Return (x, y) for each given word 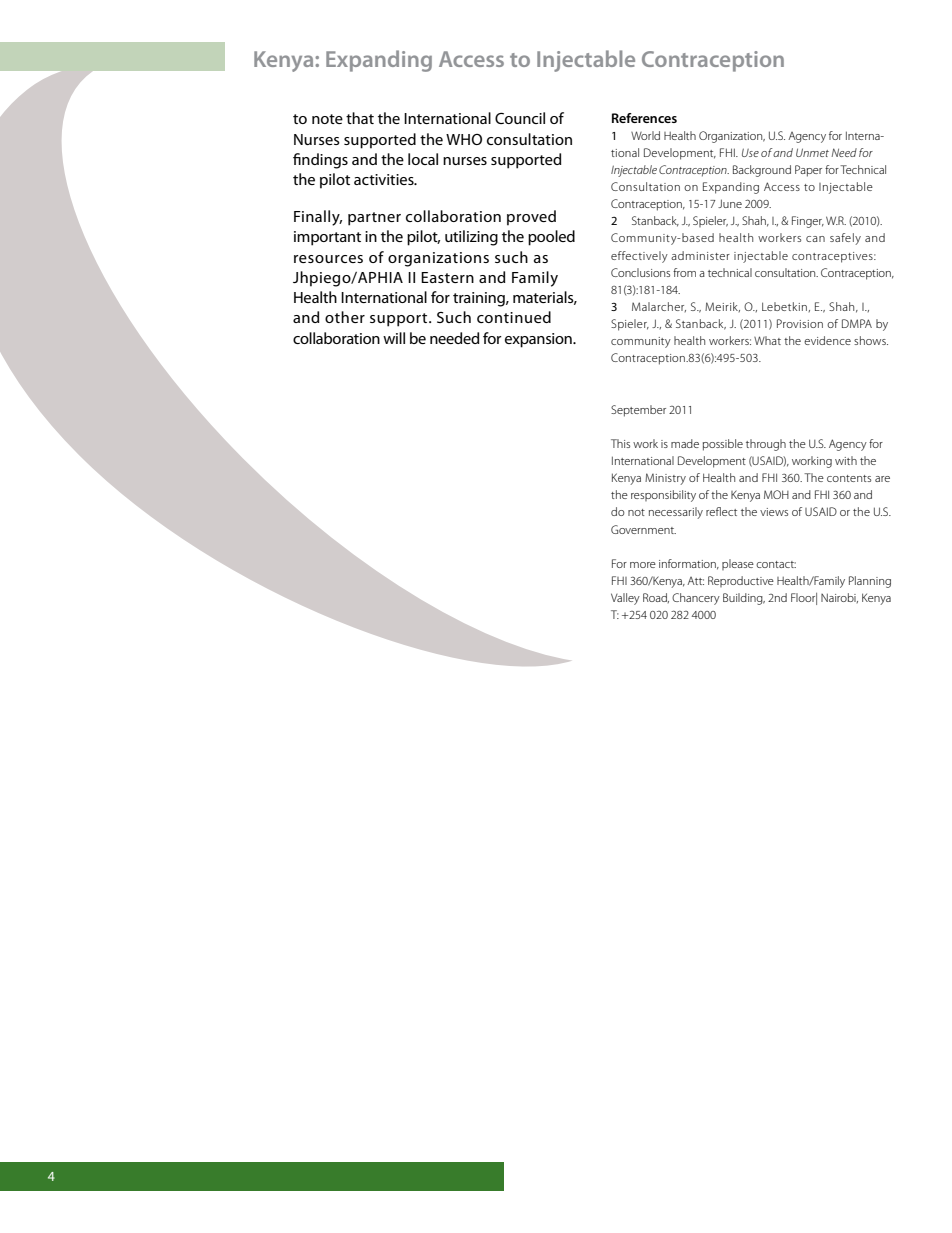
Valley (625, 599)
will (394, 338)
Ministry (665, 479)
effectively (639, 257)
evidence (827, 340)
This (620, 443)
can (815, 239)
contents (849, 478)
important (327, 238)
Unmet (812, 152)
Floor (804, 599)
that (360, 118)
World (645, 135)
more (643, 565)
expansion (539, 340)
